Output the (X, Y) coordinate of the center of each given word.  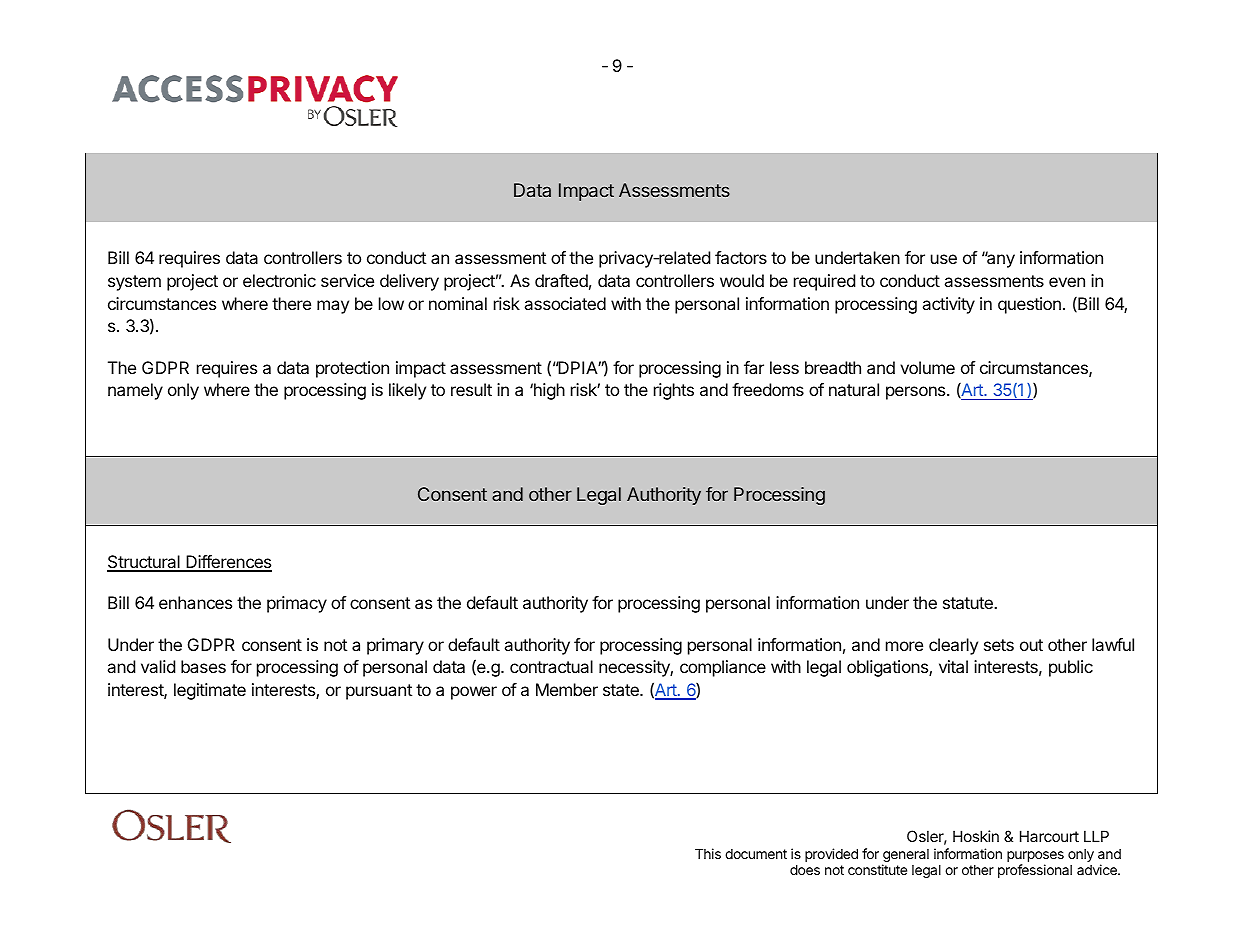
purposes (1035, 856)
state (622, 690)
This (708, 853)
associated (565, 303)
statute (969, 603)
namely (135, 391)
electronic (279, 280)
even (1067, 282)
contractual (551, 666)
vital (953, 666)
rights (674, 391)
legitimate (210, 691)
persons (917, 393)
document (756, 854)
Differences (228, 563)
